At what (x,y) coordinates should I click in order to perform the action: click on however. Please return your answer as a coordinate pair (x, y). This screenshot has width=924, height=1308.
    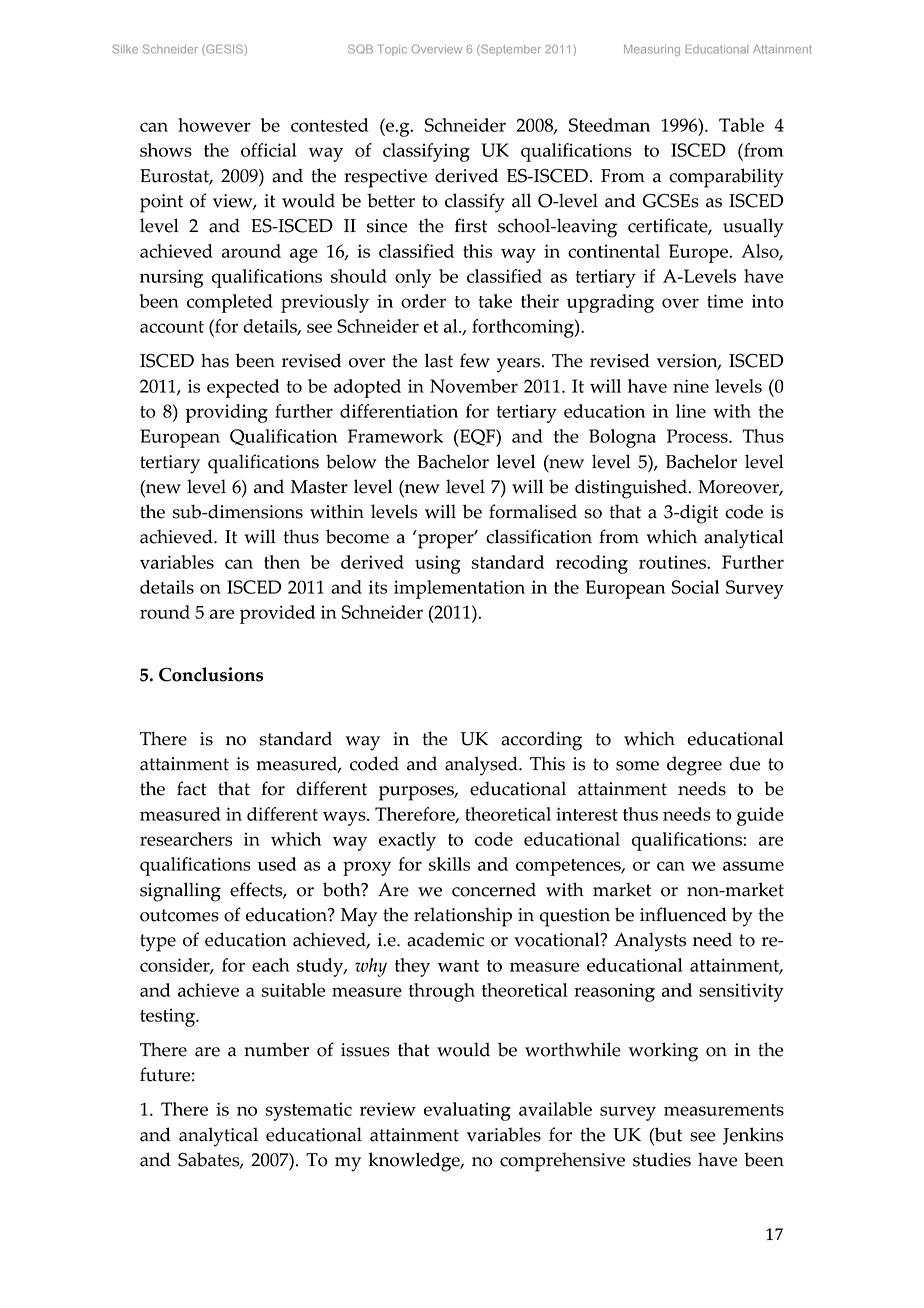
    Looking at the image, I should click on (214, 125).
